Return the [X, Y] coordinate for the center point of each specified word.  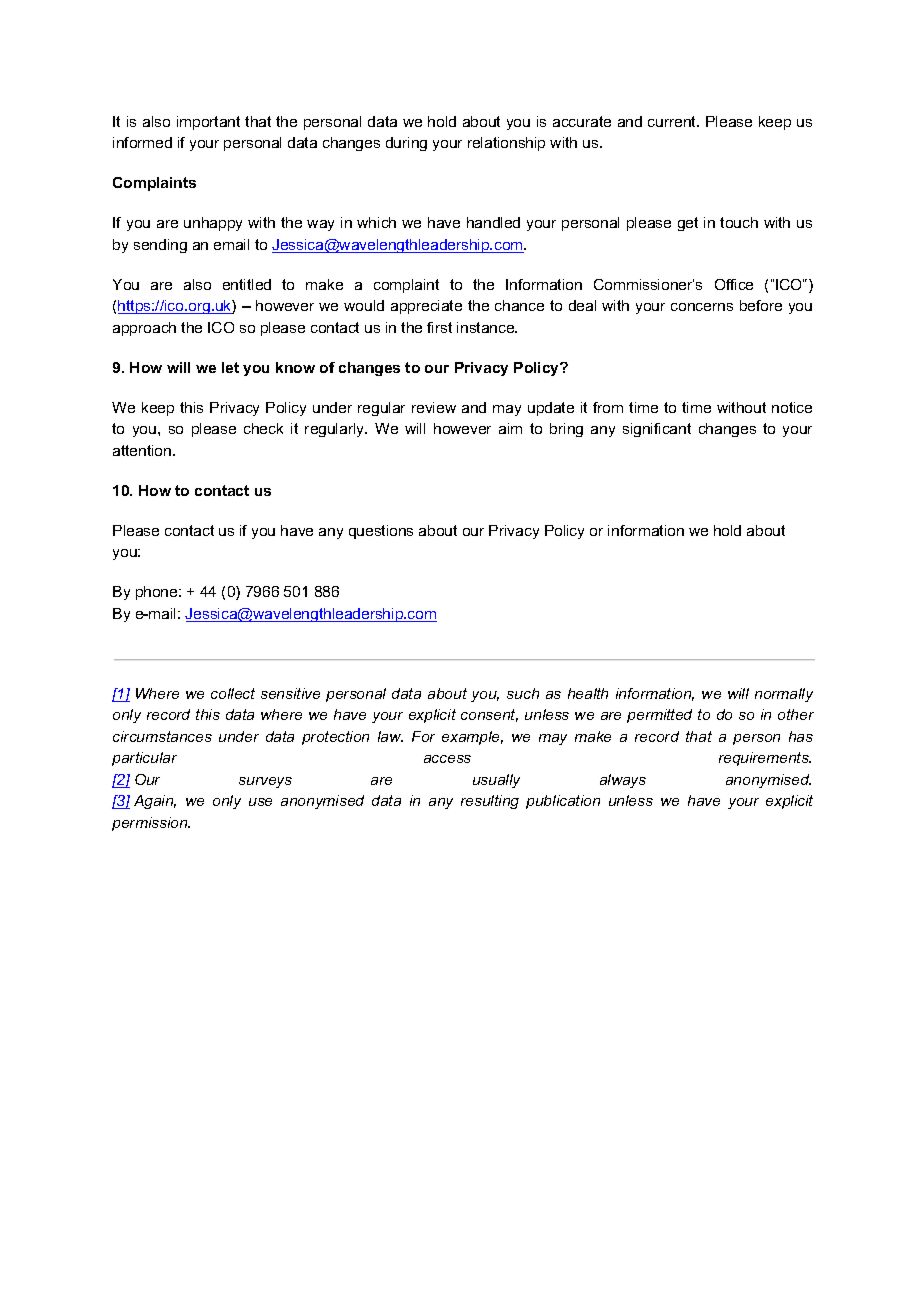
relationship [506, 144]
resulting [490, 802]
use [260, 802]
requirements [765, 759]
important [208, 123]
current [673, 121]
